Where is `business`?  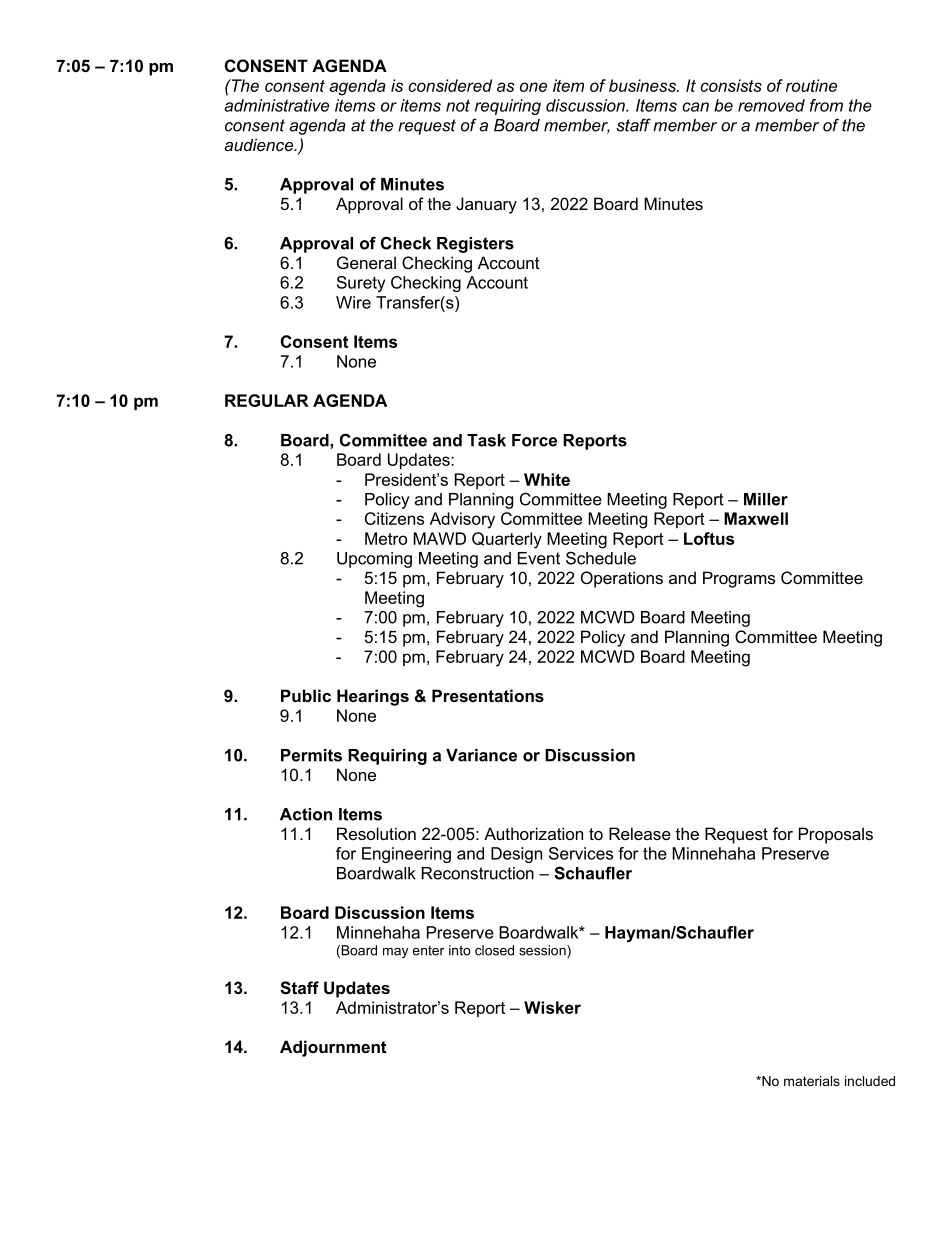
business is located at coordinates (643, 85).
